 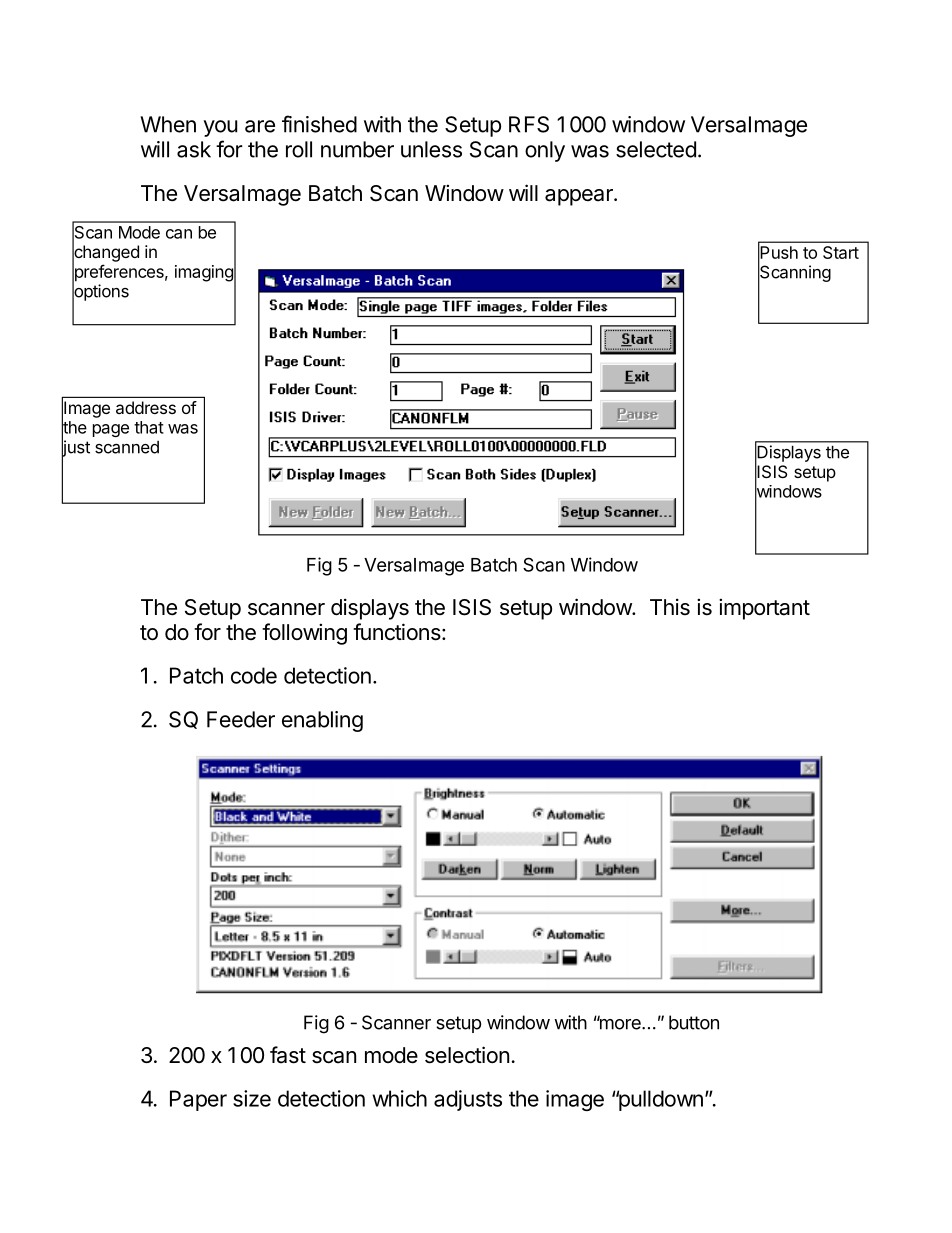 I want to click on important, so click(x=764, y=609).
